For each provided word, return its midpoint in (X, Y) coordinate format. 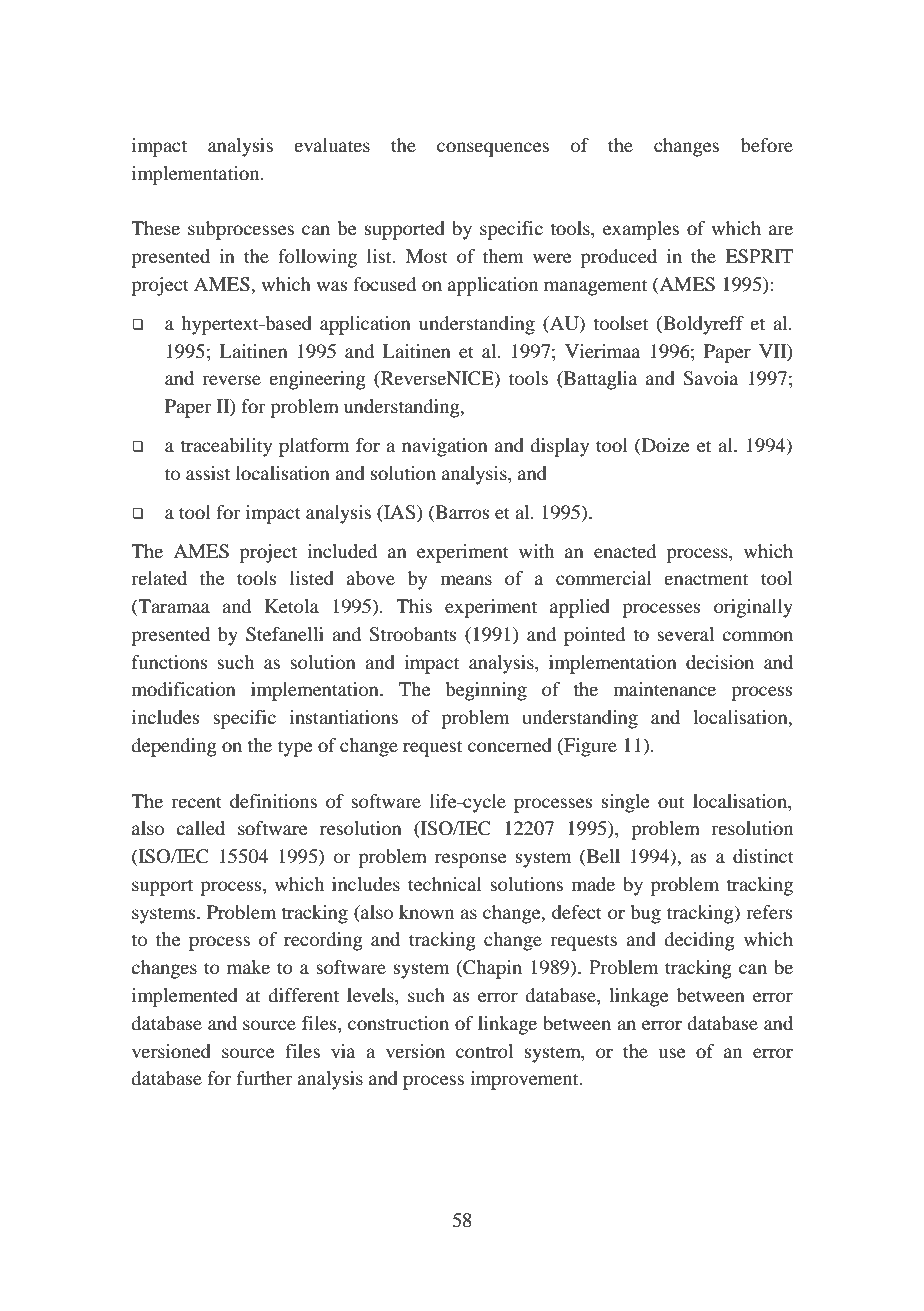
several (685, 634)
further (265, 1078)
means (466, 580)
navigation (445, 447)
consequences (493, 149)
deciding (699, 941)
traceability (226, 447)
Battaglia (599, 380)
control (484, 1051)
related (159, 578)
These (155, 228)
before (767, 145)
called (200, 828)
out (671, 802)
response (470, 860)
